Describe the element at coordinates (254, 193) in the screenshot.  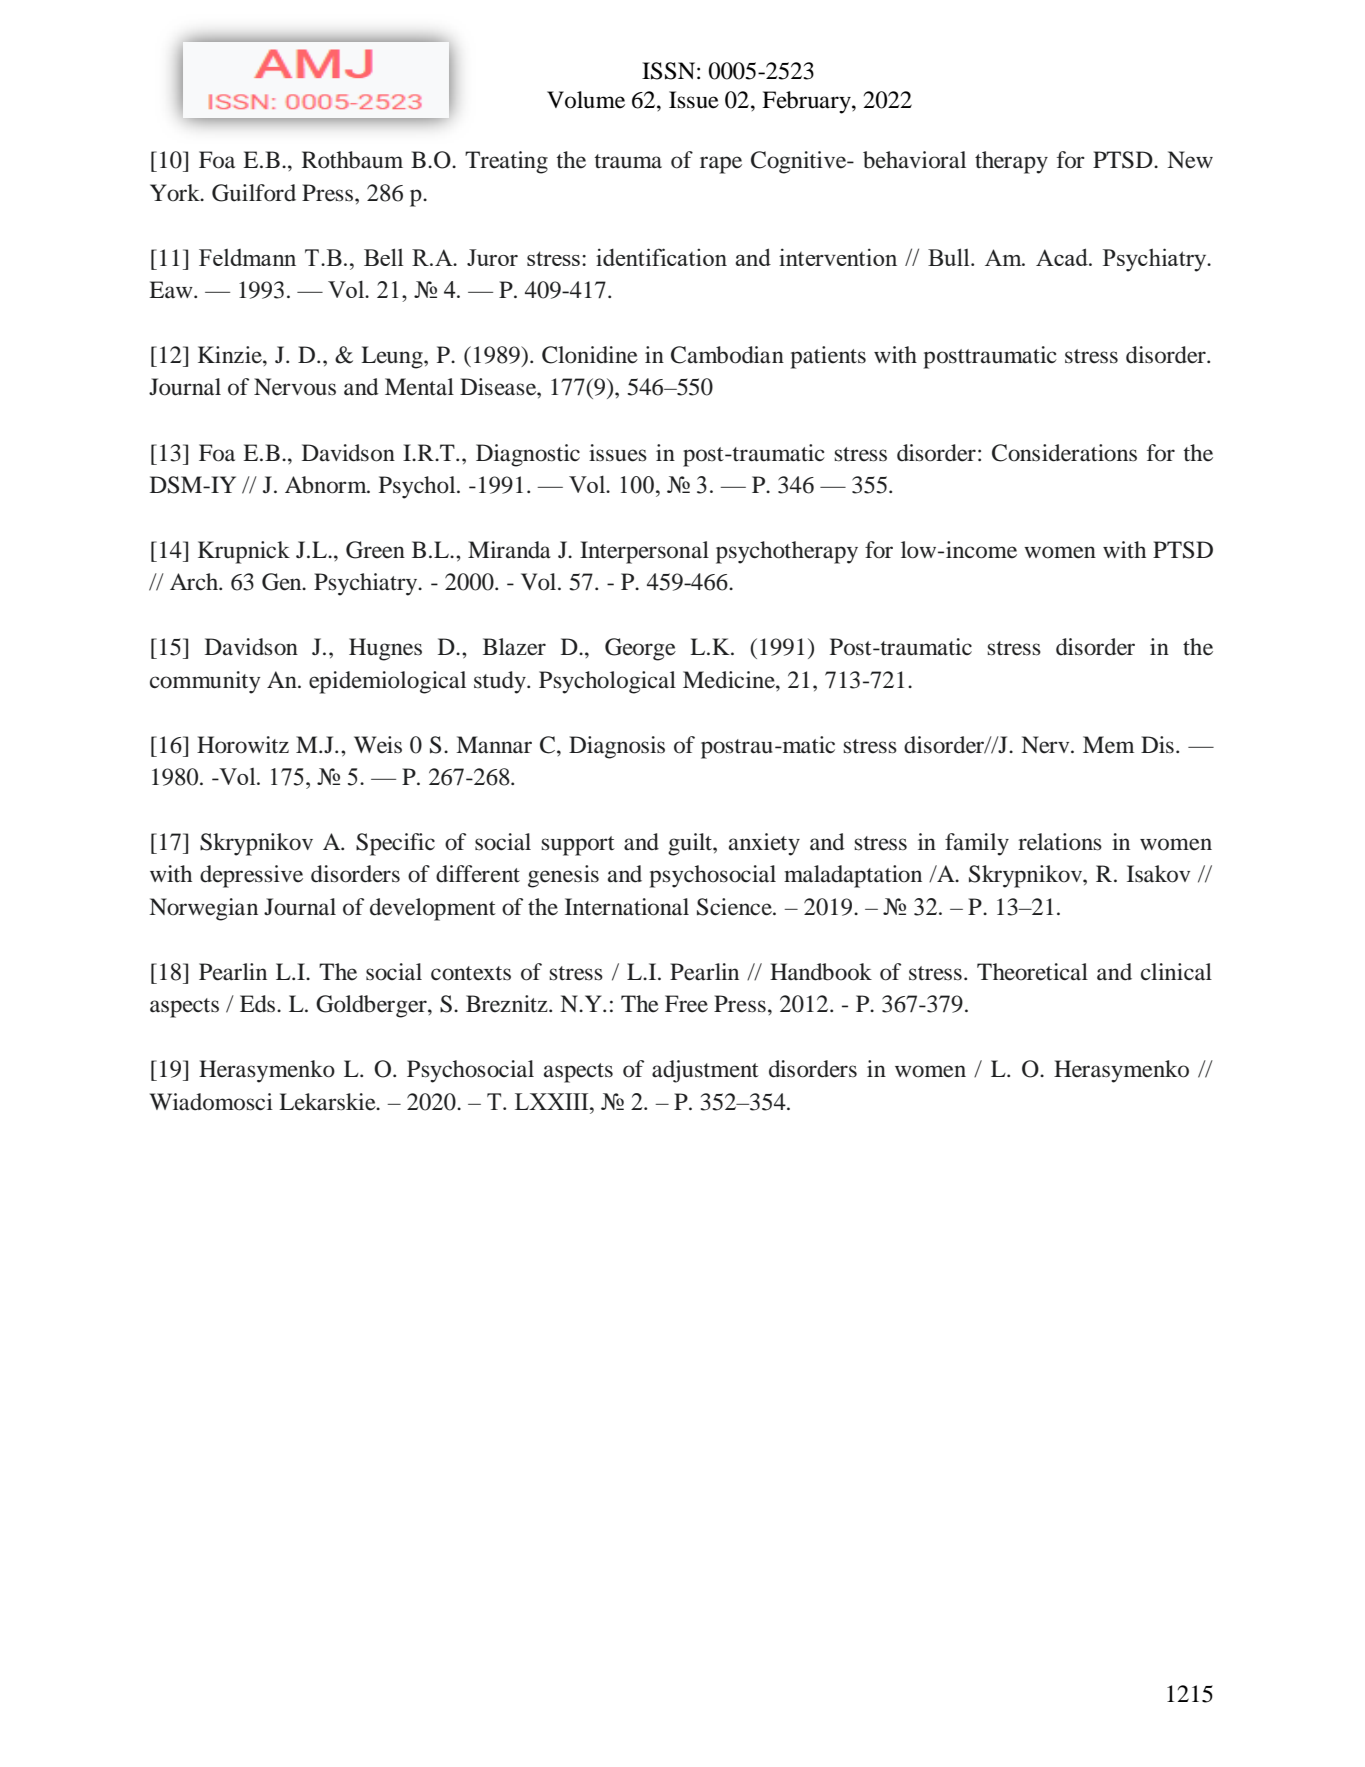
I see `Guilford` at that location.
